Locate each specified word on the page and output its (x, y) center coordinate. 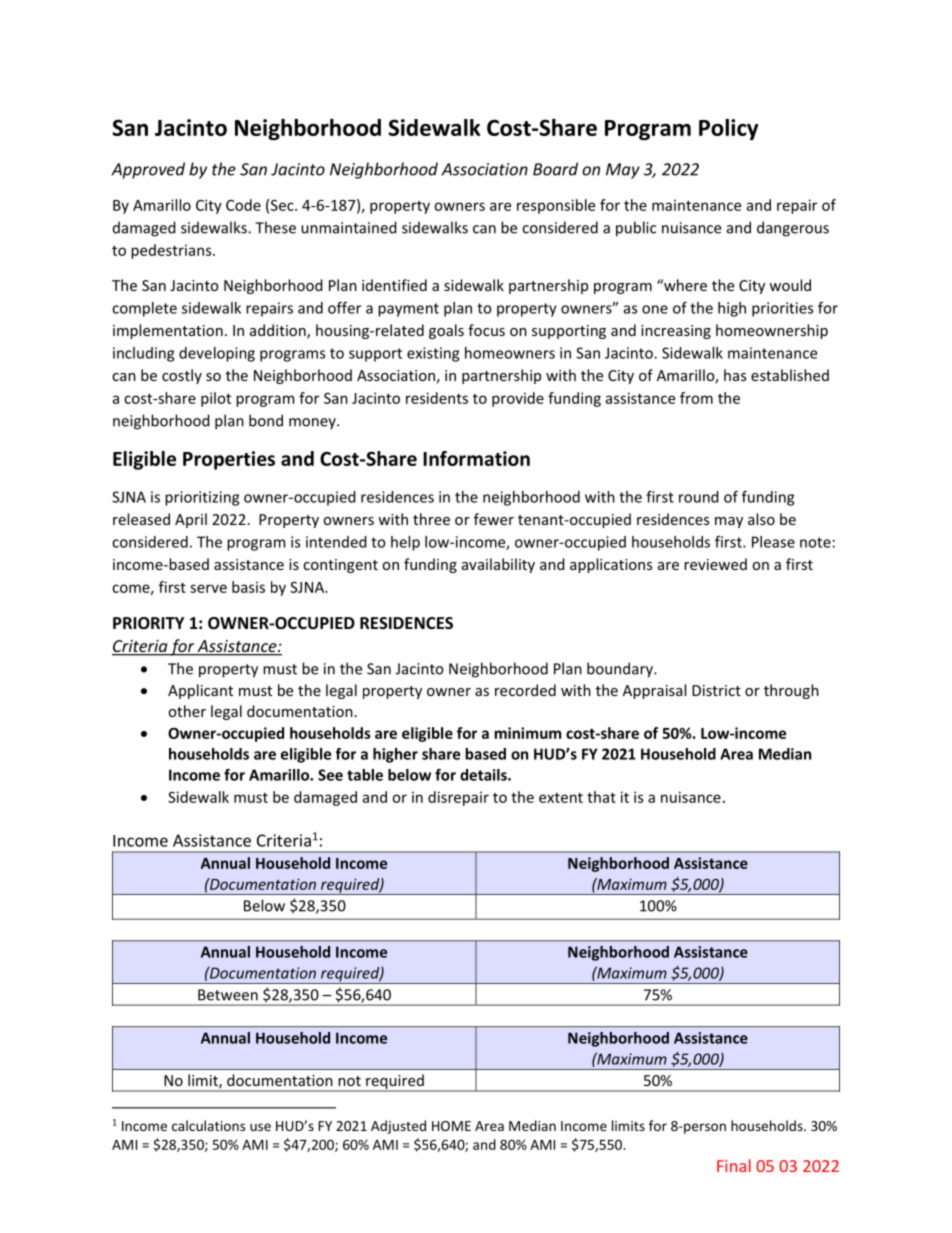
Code (243, 205)
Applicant (200, 691)
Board (555, 169)
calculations (208, 1125)
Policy (728, 129)
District (716, 690)
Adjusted (398, 1127)
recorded (525, 690)
